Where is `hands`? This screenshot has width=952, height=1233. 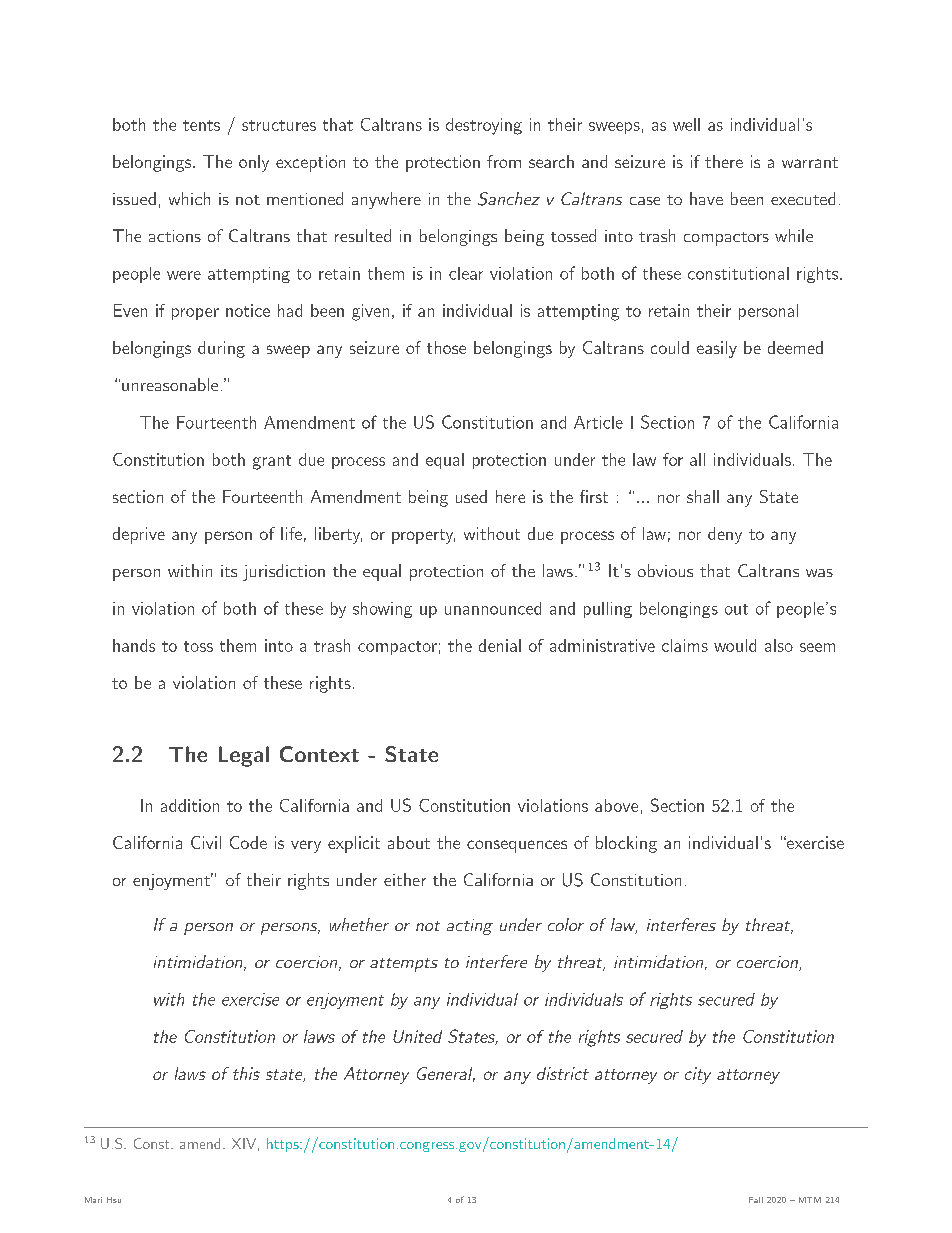 hands is located at coordinates (134, 645).
